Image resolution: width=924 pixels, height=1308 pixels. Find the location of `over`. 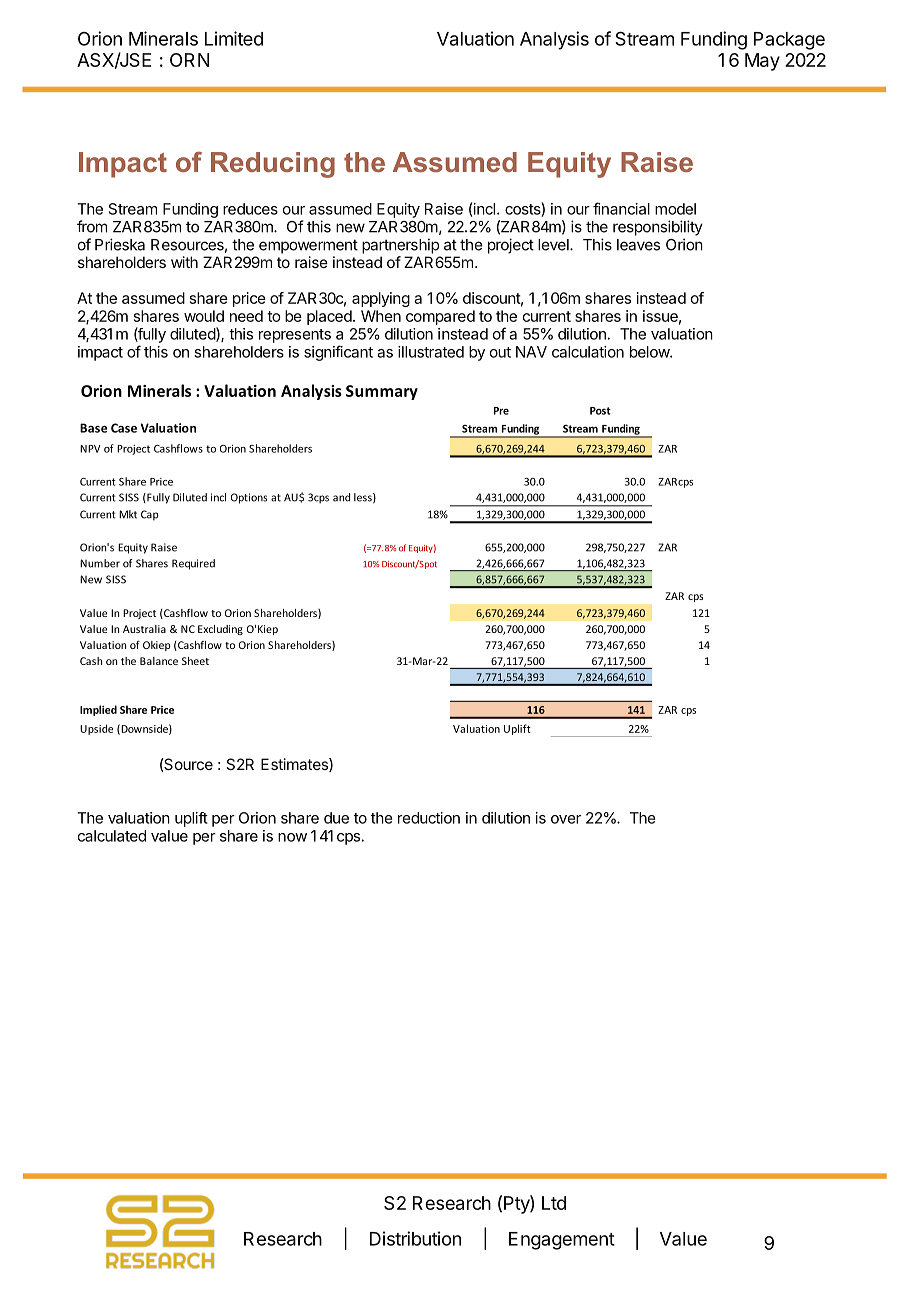

over is located at coordinates (566, 819).
